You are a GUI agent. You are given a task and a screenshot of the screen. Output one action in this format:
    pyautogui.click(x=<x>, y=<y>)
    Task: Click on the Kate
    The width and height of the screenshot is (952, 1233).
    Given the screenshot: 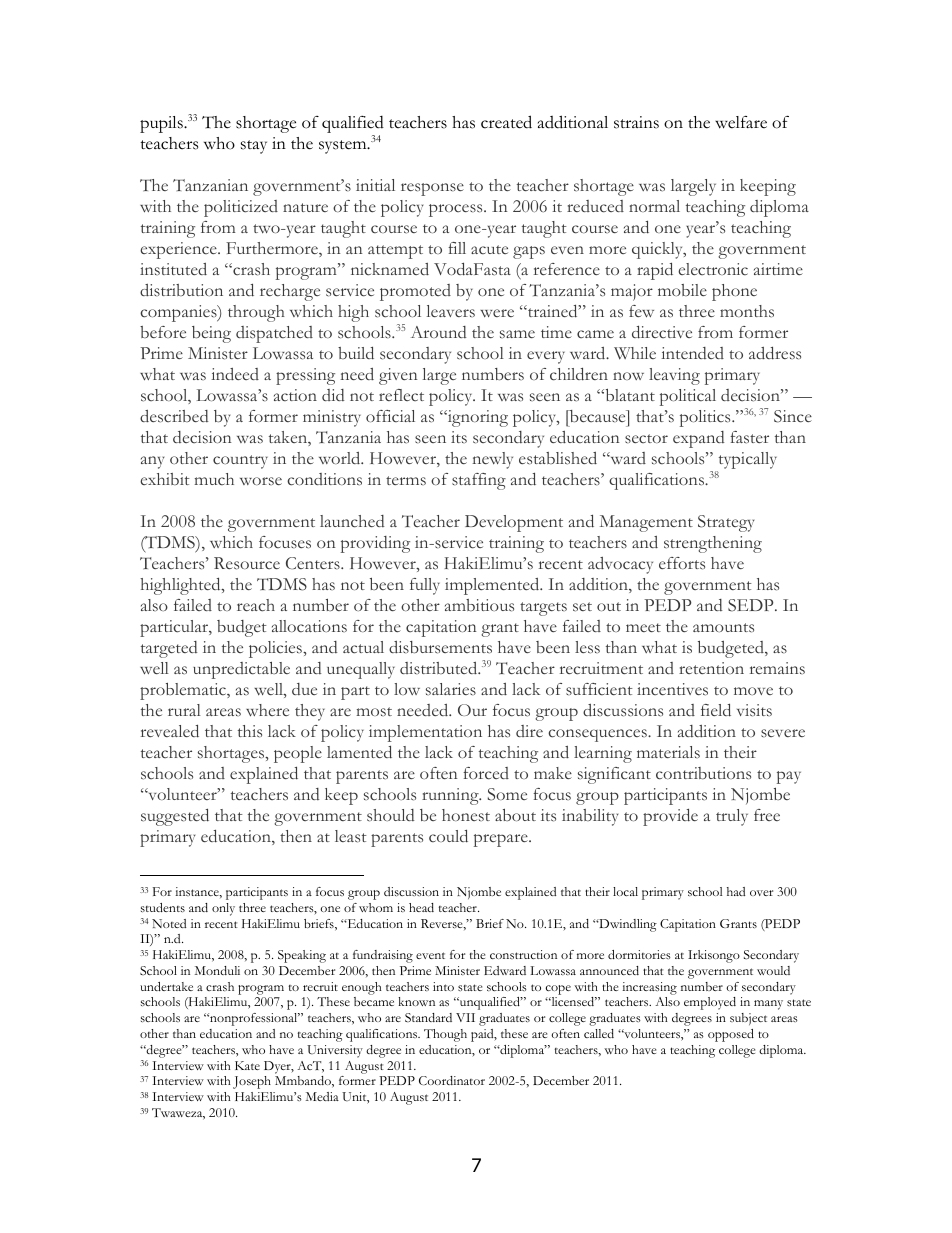 What is the action you would take?
    pyautogui.click(x=247, y=1065)
